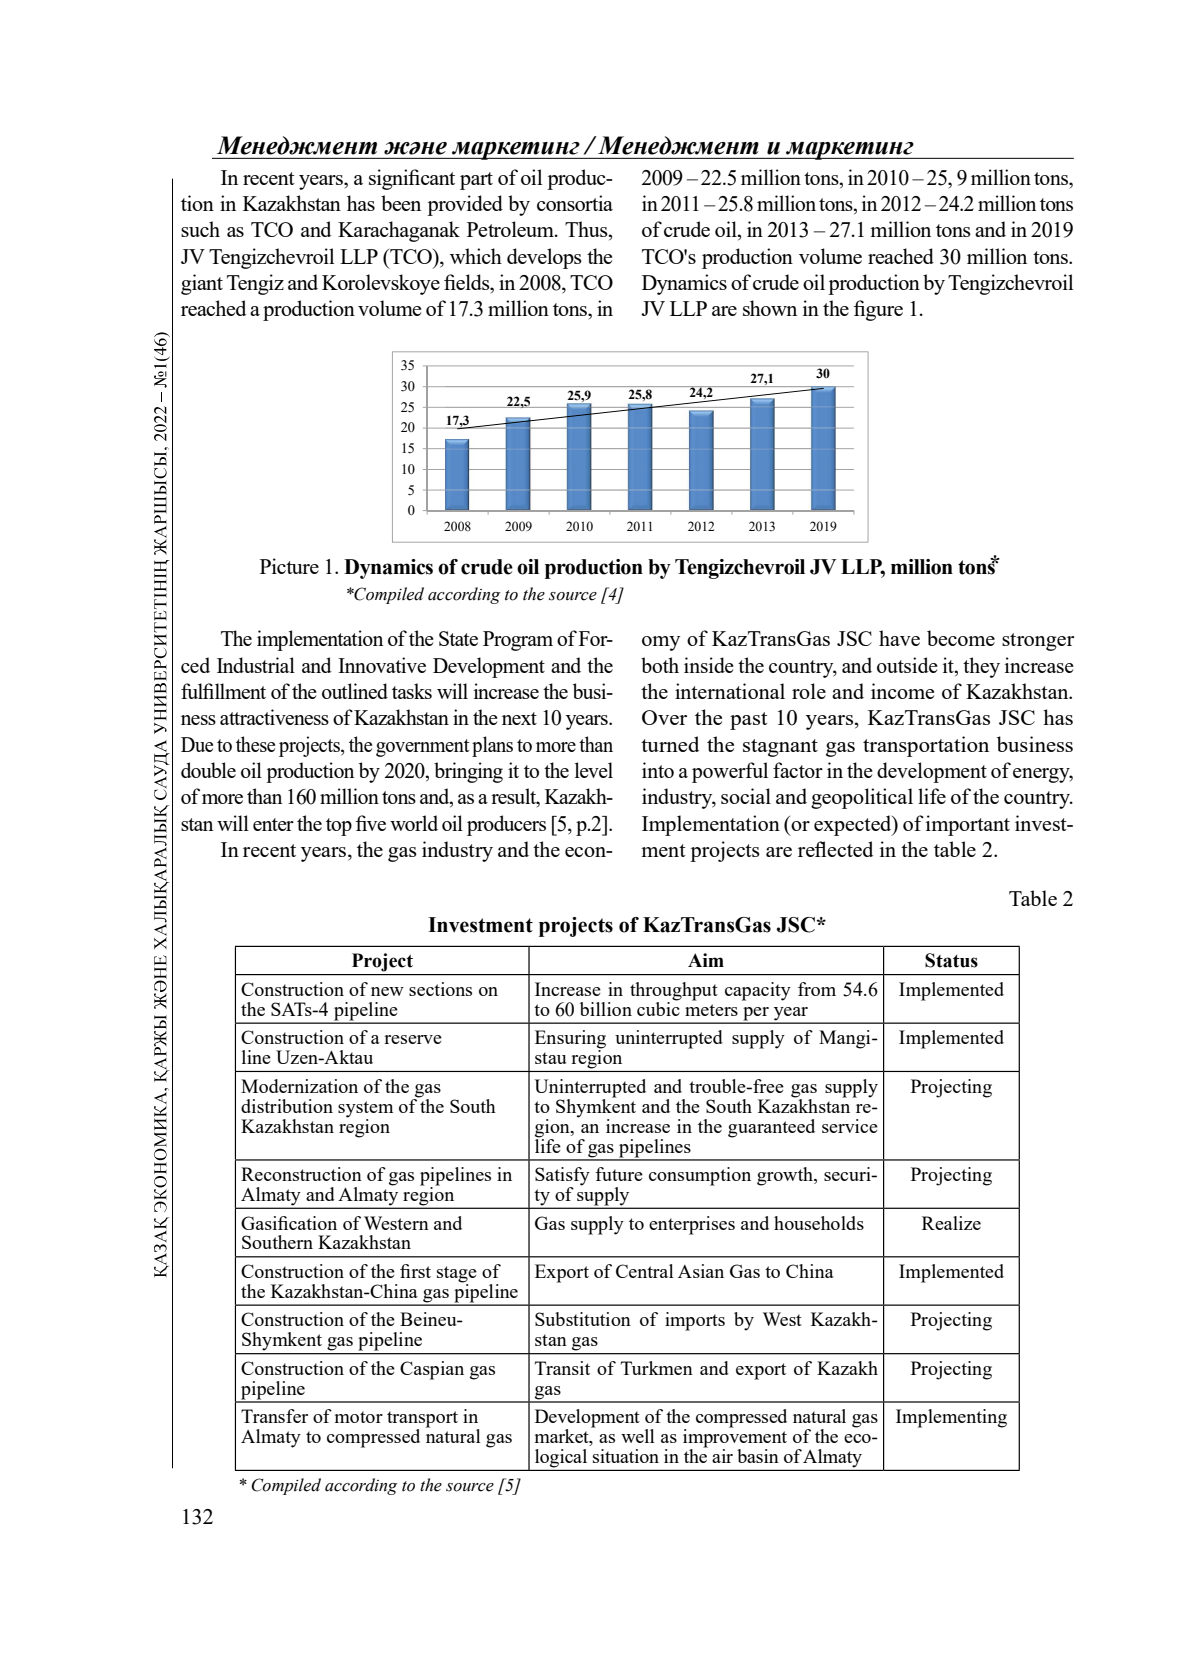 The height and width of the screenshot is (1678, 1187). What do you see at coordinates (200, 229) in the screenshot?
I see `such` at bounding box center [200, 229].
